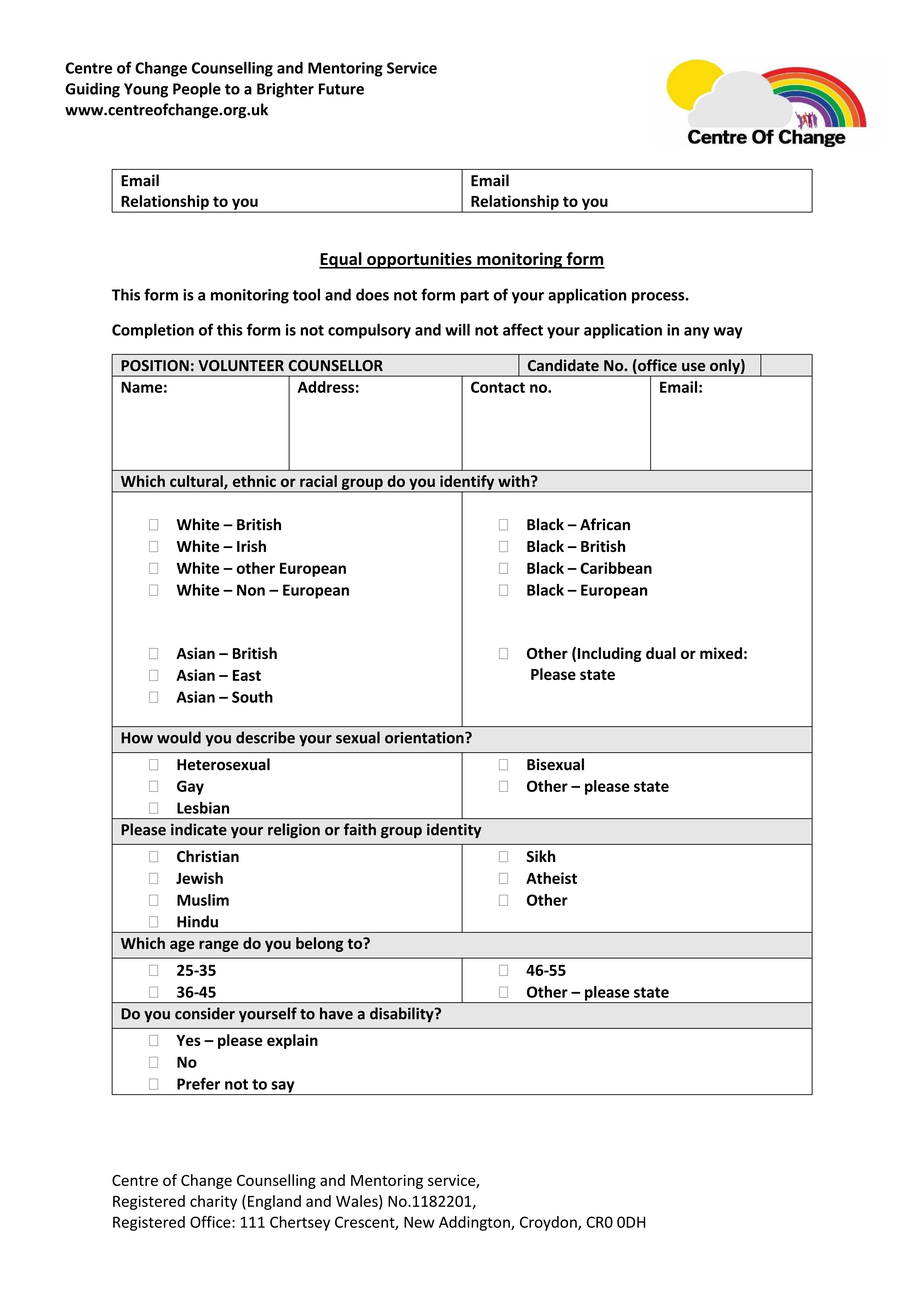 This screenshot has width=924, height=1308. What do you see at coordinates (341, 89) in the screenshot?
I see `Future` at bounding box center [341, 89].
